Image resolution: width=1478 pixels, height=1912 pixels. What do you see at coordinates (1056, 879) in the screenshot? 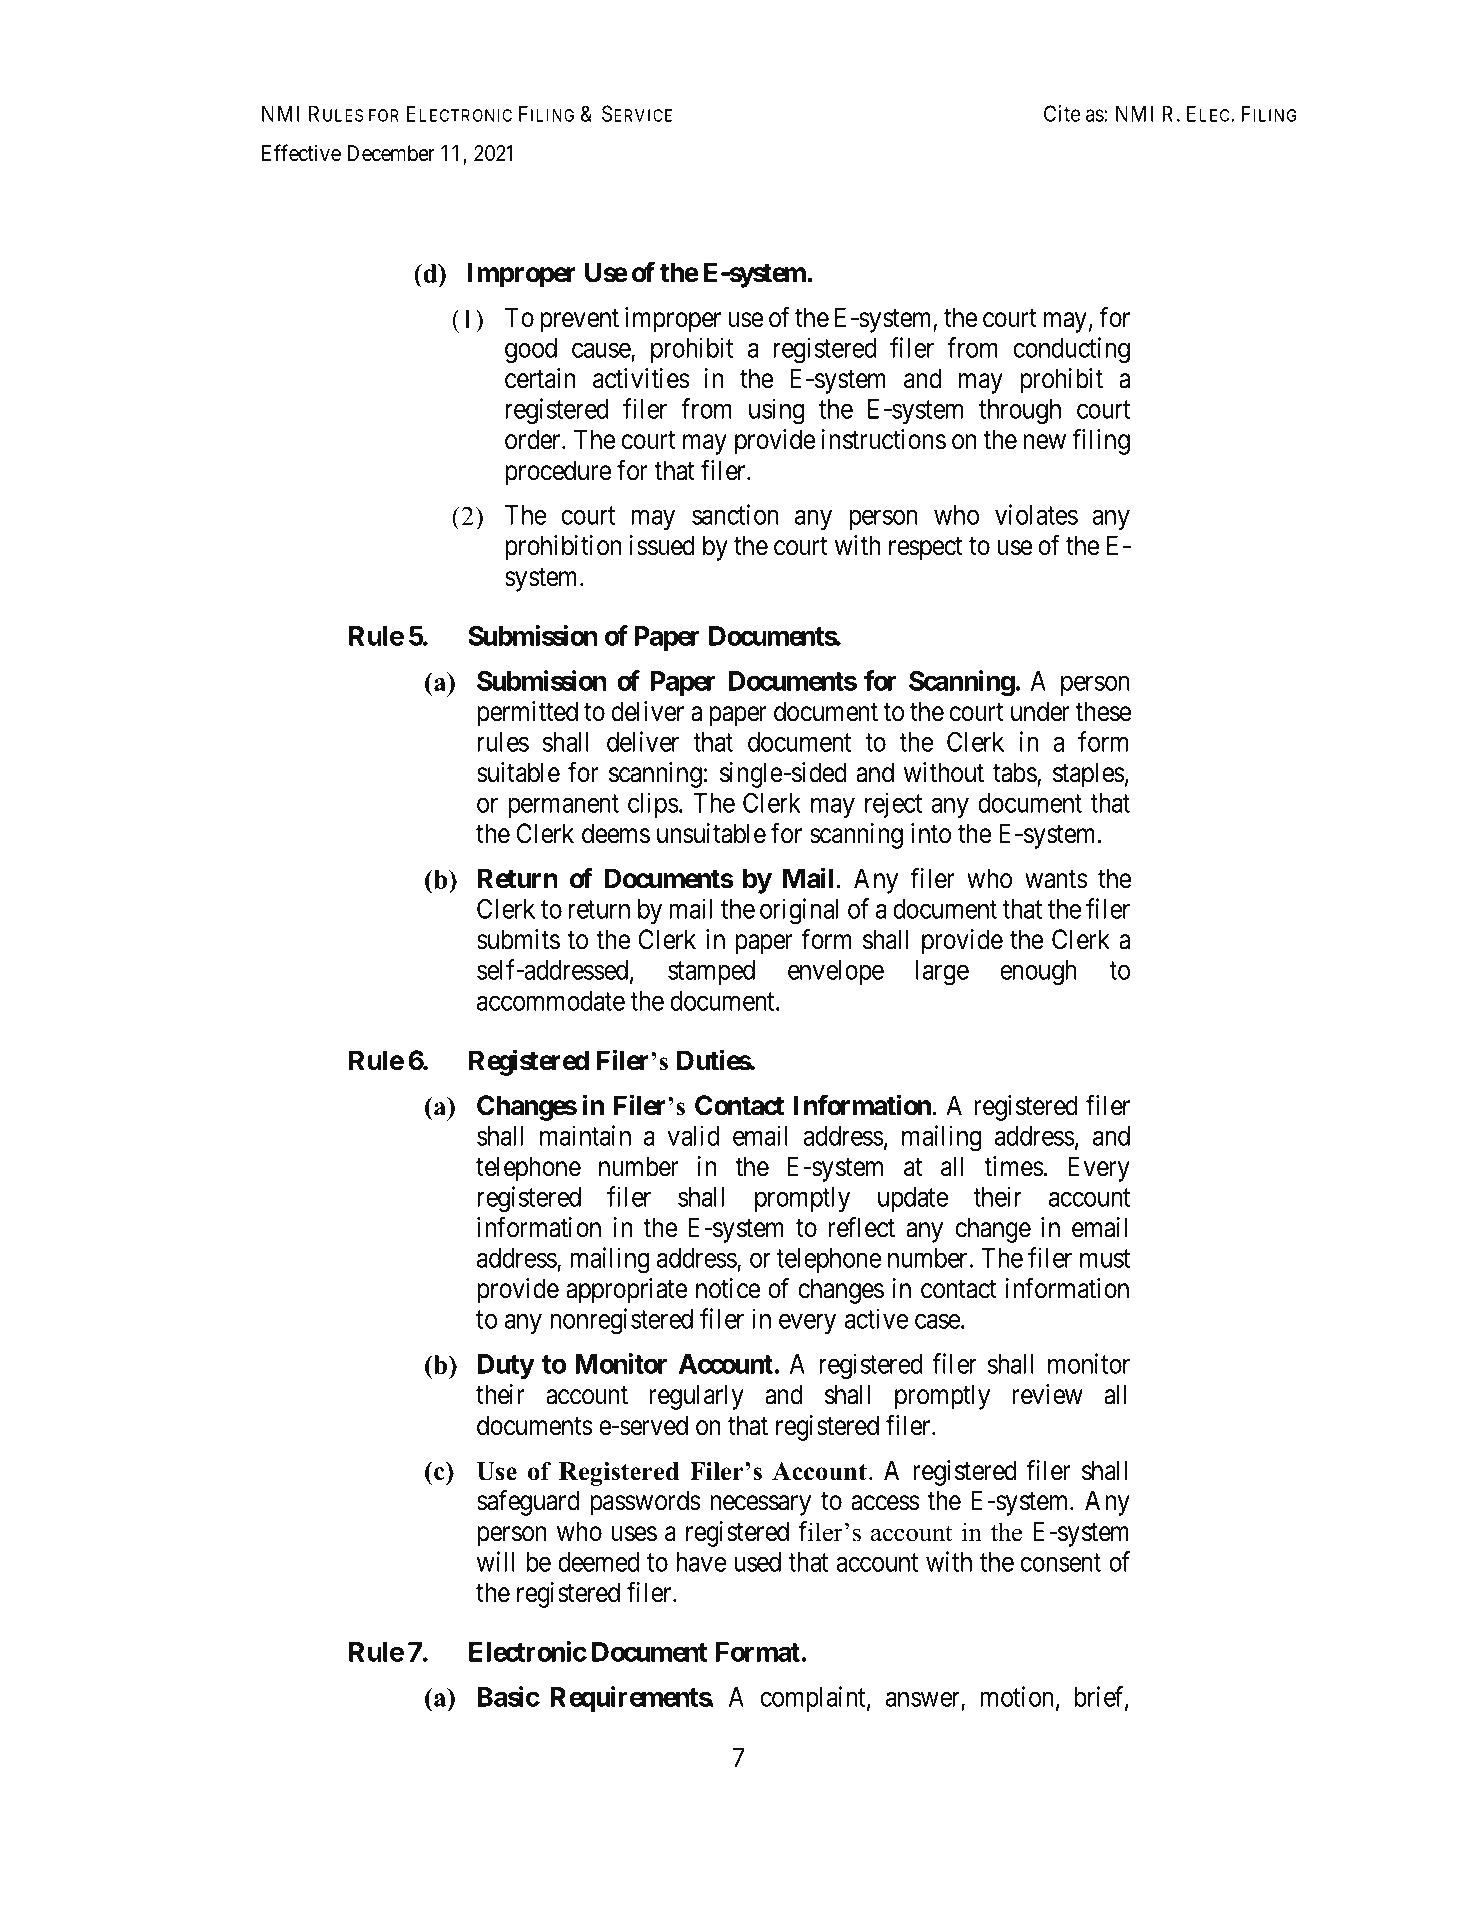
I see `wants` at bounding box center [1056, 879].
